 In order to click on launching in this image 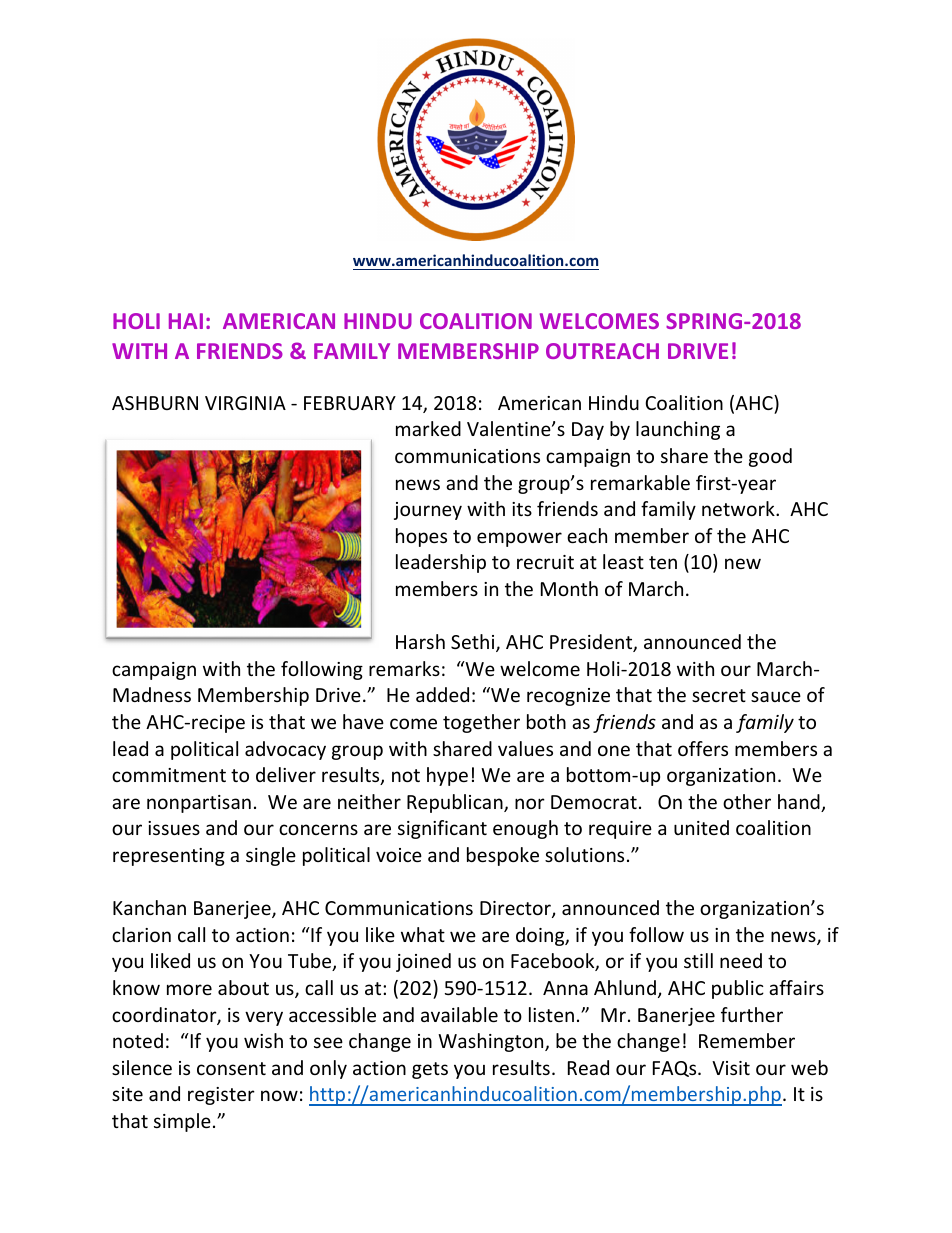, I will do `click(678, 430)`.
